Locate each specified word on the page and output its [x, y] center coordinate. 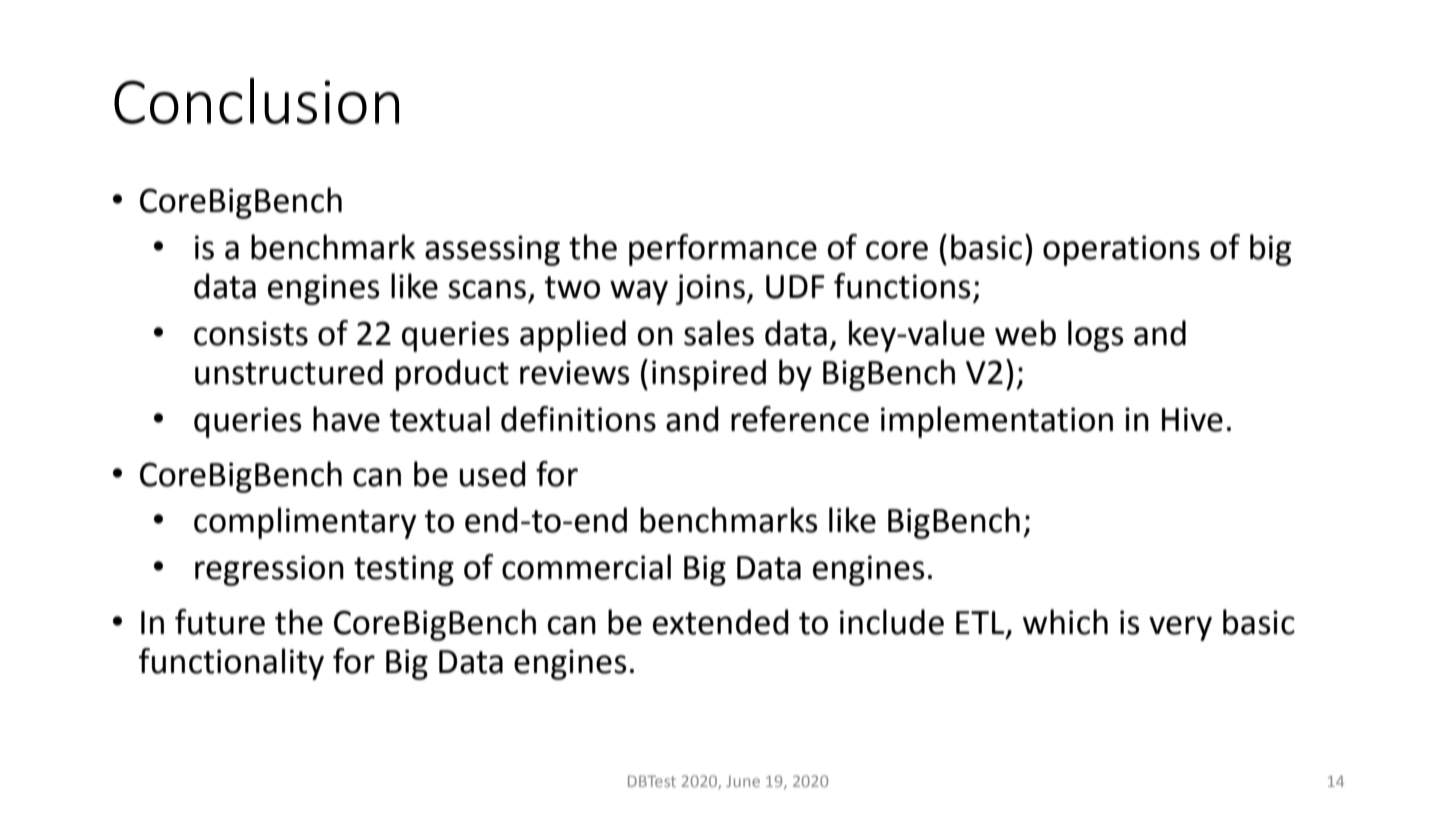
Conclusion [256, 101]
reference [800, 419]
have [346, 419]
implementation [997, 422]
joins [711, 289]
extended [721, 622]
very [1180, 628]
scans [487, 289]
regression [269, 570]
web [1025, 333]
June [743, 781]
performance [723, 250]
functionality [231, 664]
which [1065, 622]
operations [1121, 250]
